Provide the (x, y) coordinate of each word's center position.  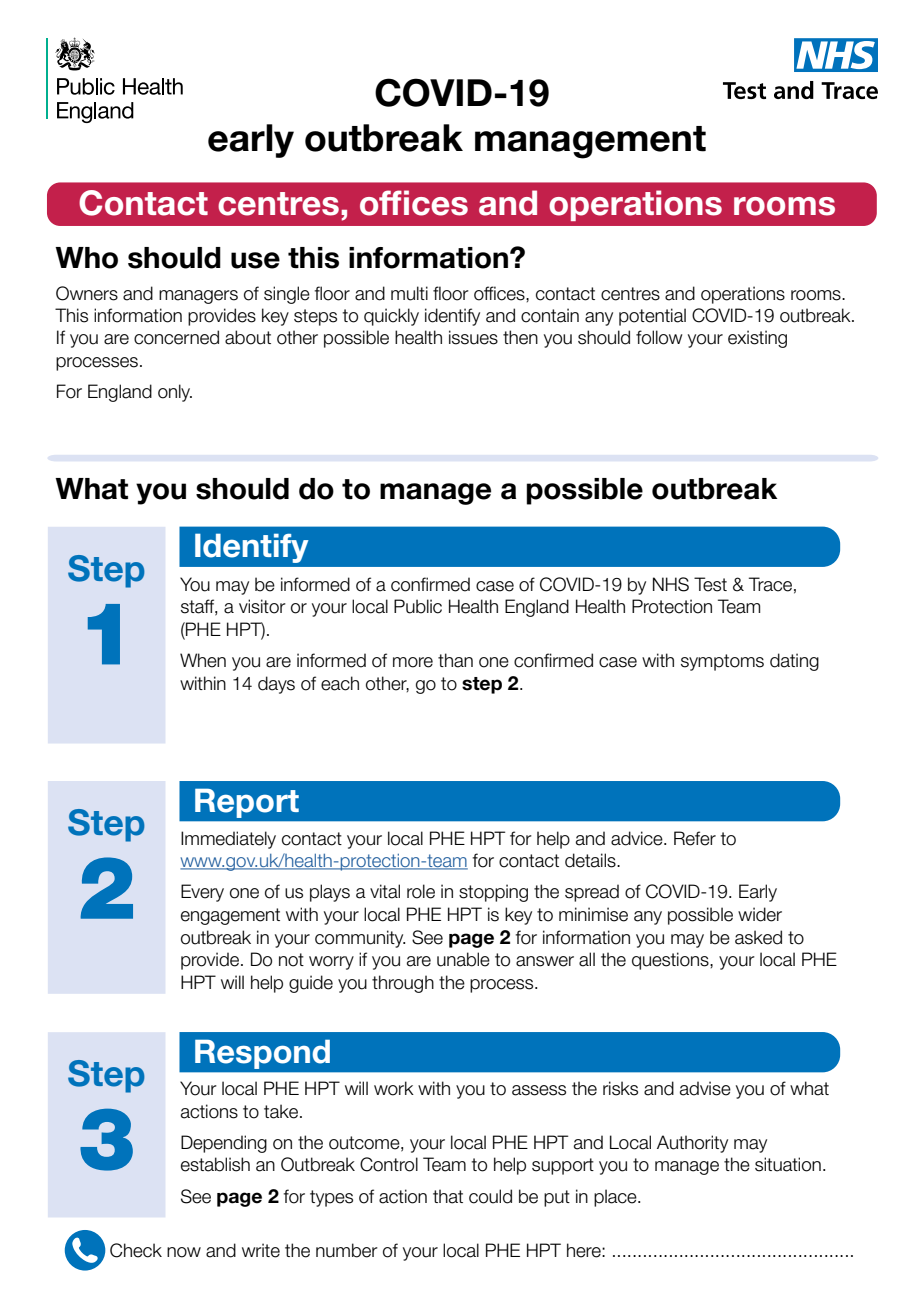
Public (418, 606)
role (421, 891)
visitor (262, 606)
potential (652, 317)
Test (710, 584)
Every (202, 893)
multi (409, 293)
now (184, 1252)
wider (760, 914)
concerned (176, 337)
